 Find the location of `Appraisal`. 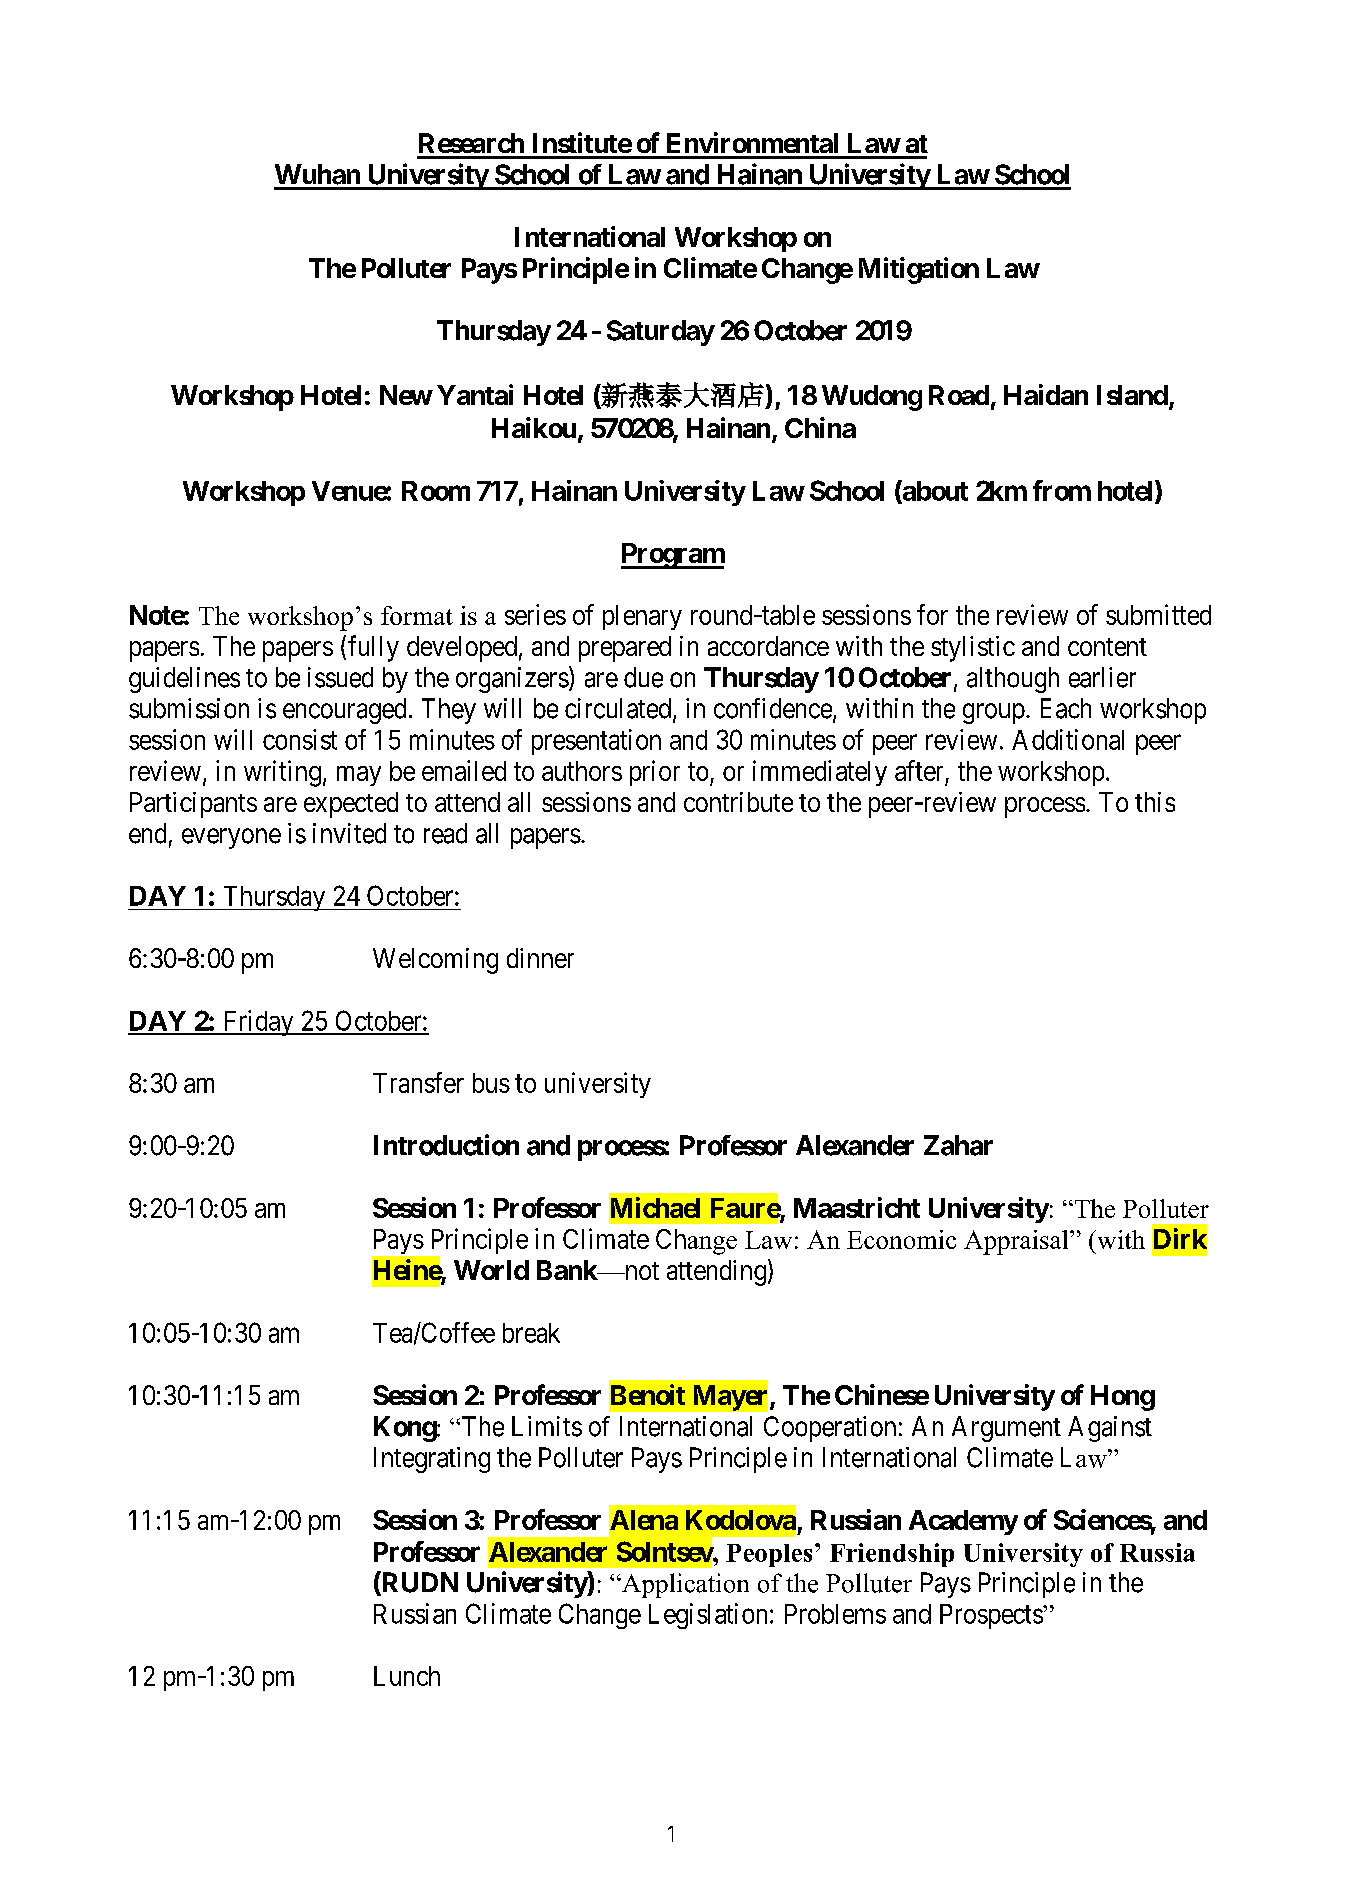

Appraisal is located at coordinates (1017, 1242).
